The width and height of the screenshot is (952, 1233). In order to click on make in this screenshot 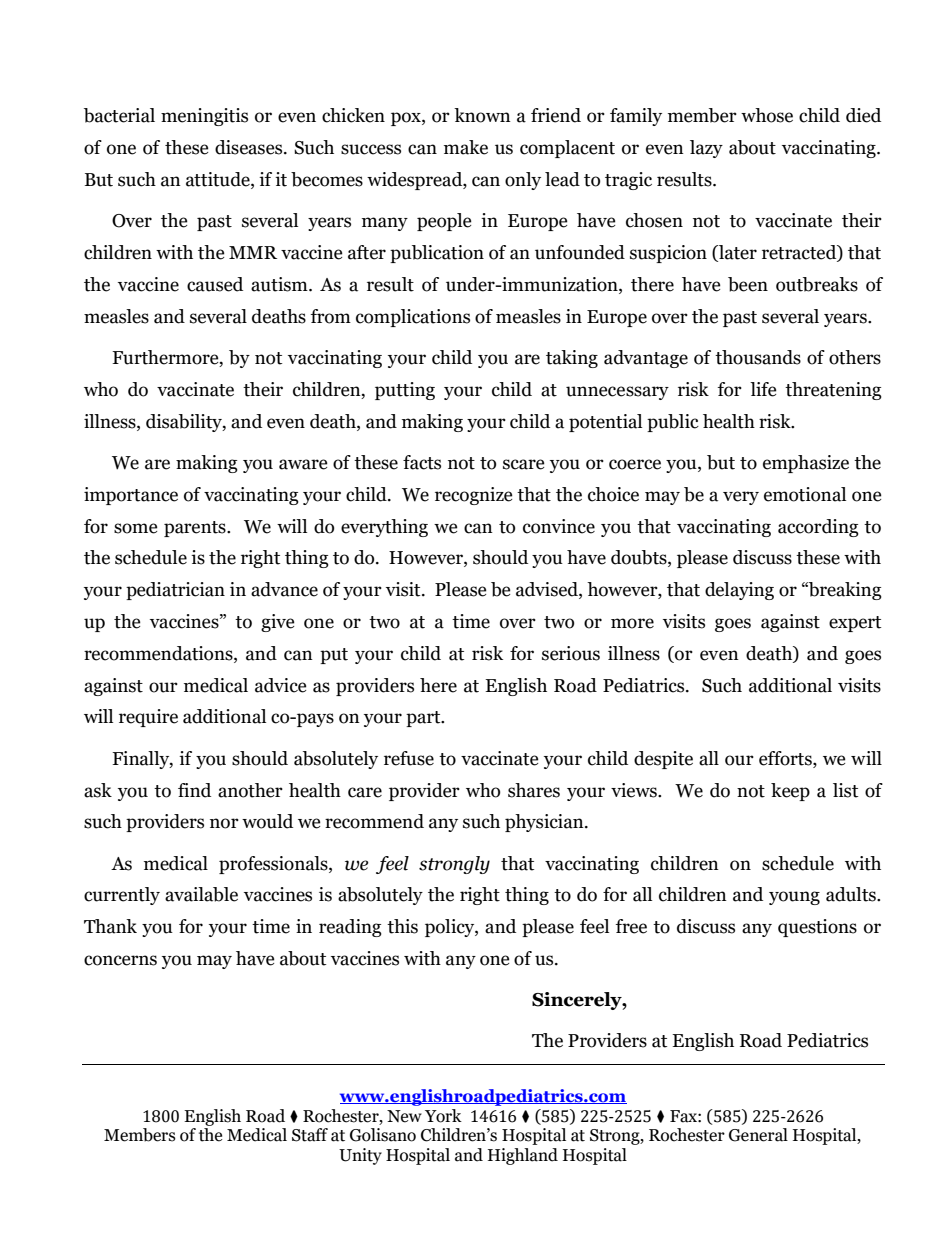, I will do `click(466, 147)`.
